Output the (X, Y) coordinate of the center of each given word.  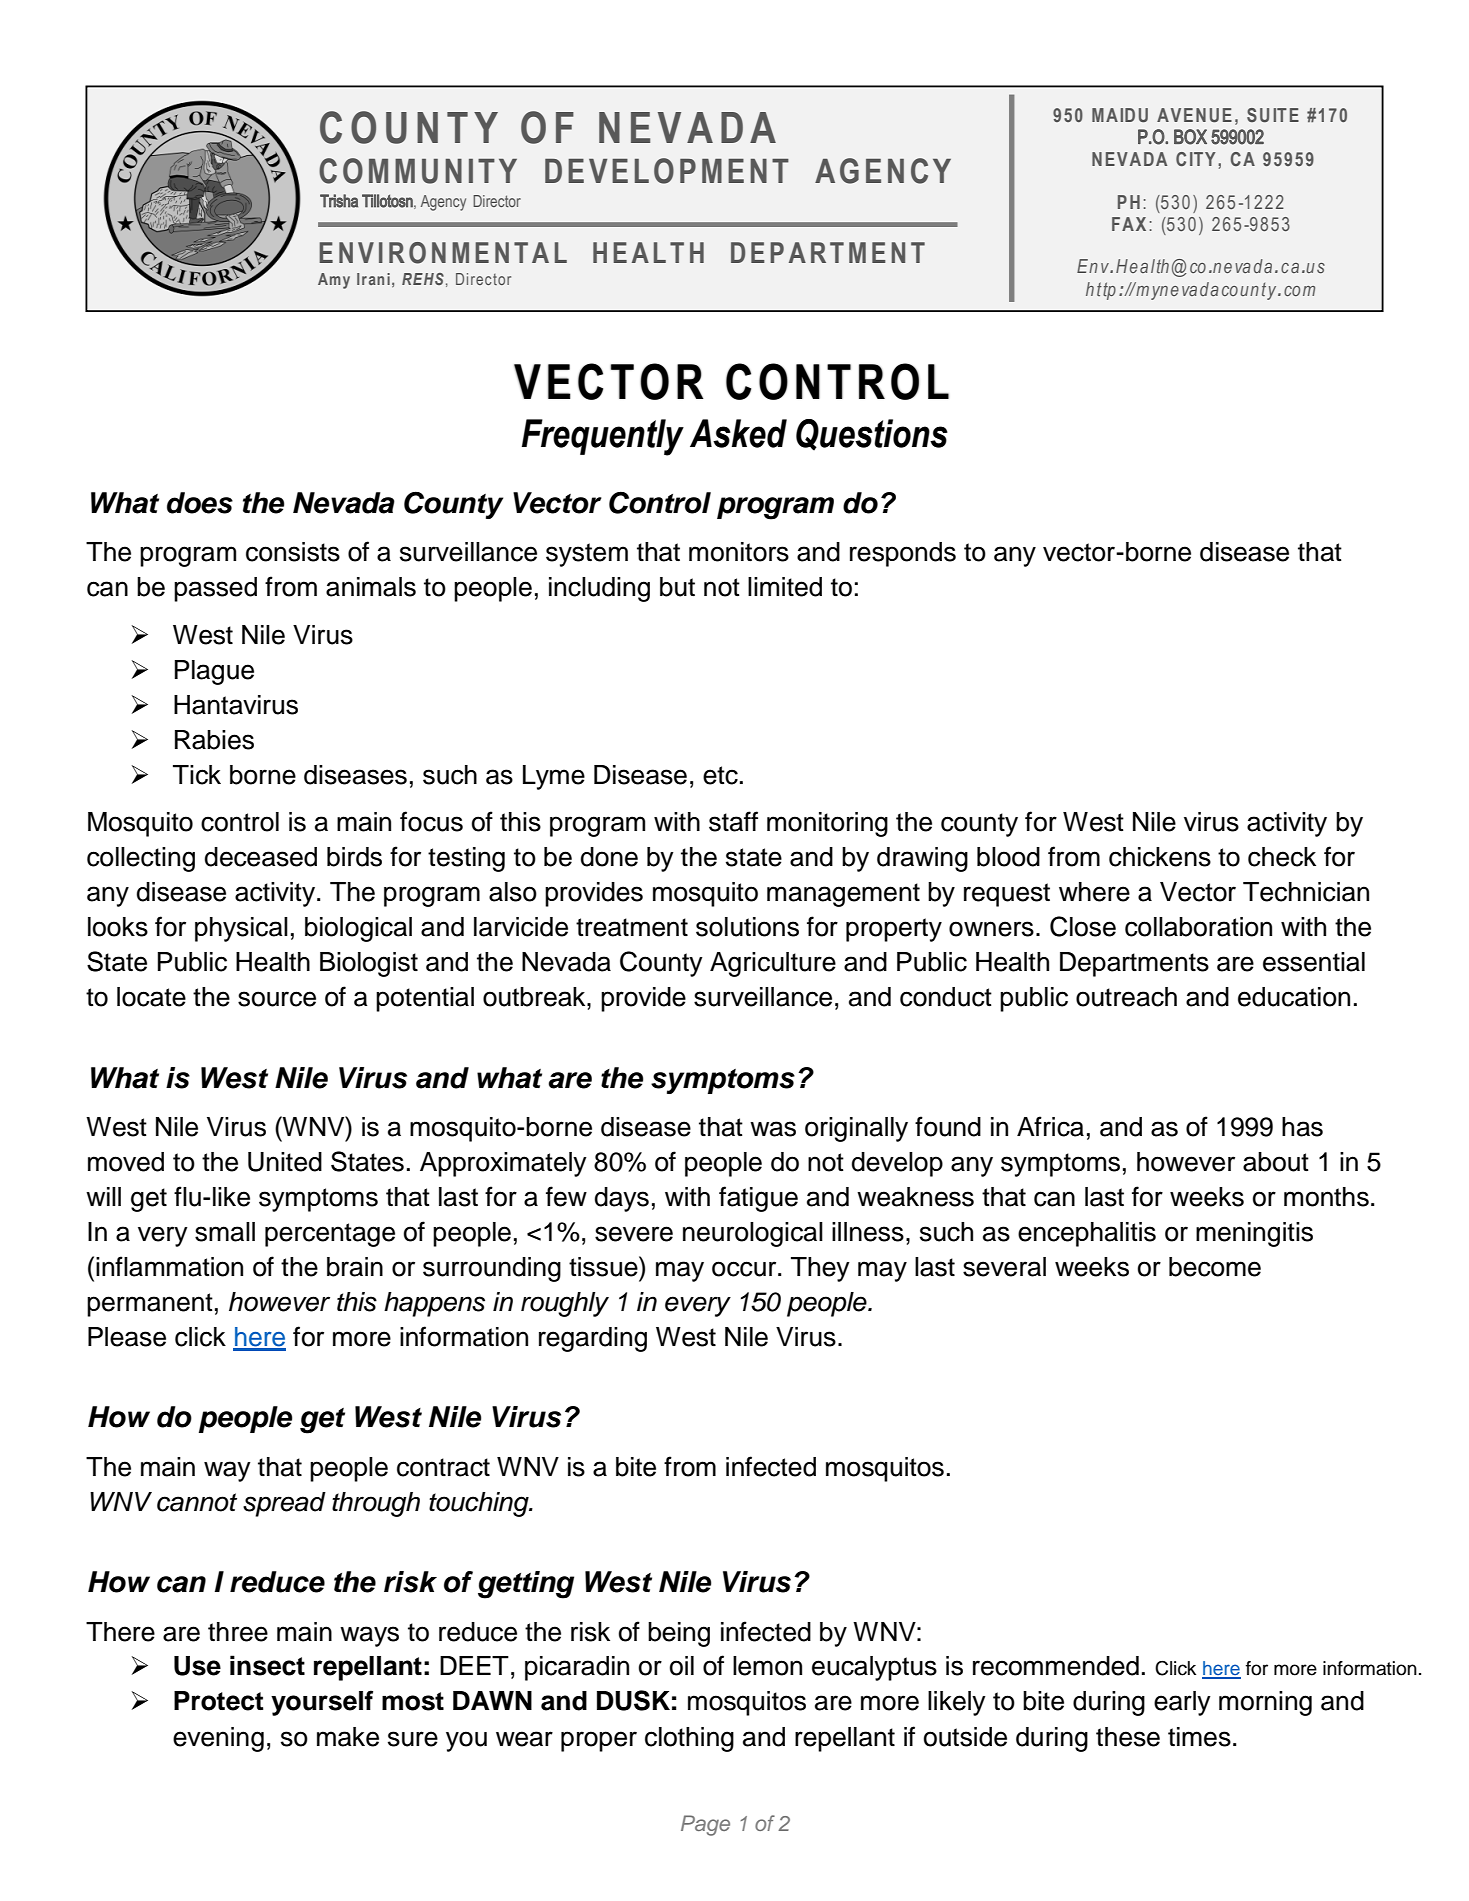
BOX (1190, 137)
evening (218, 1739)
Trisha (339, 201)
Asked (738, 433)
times (1199, 1737)
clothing (689, 1739)
